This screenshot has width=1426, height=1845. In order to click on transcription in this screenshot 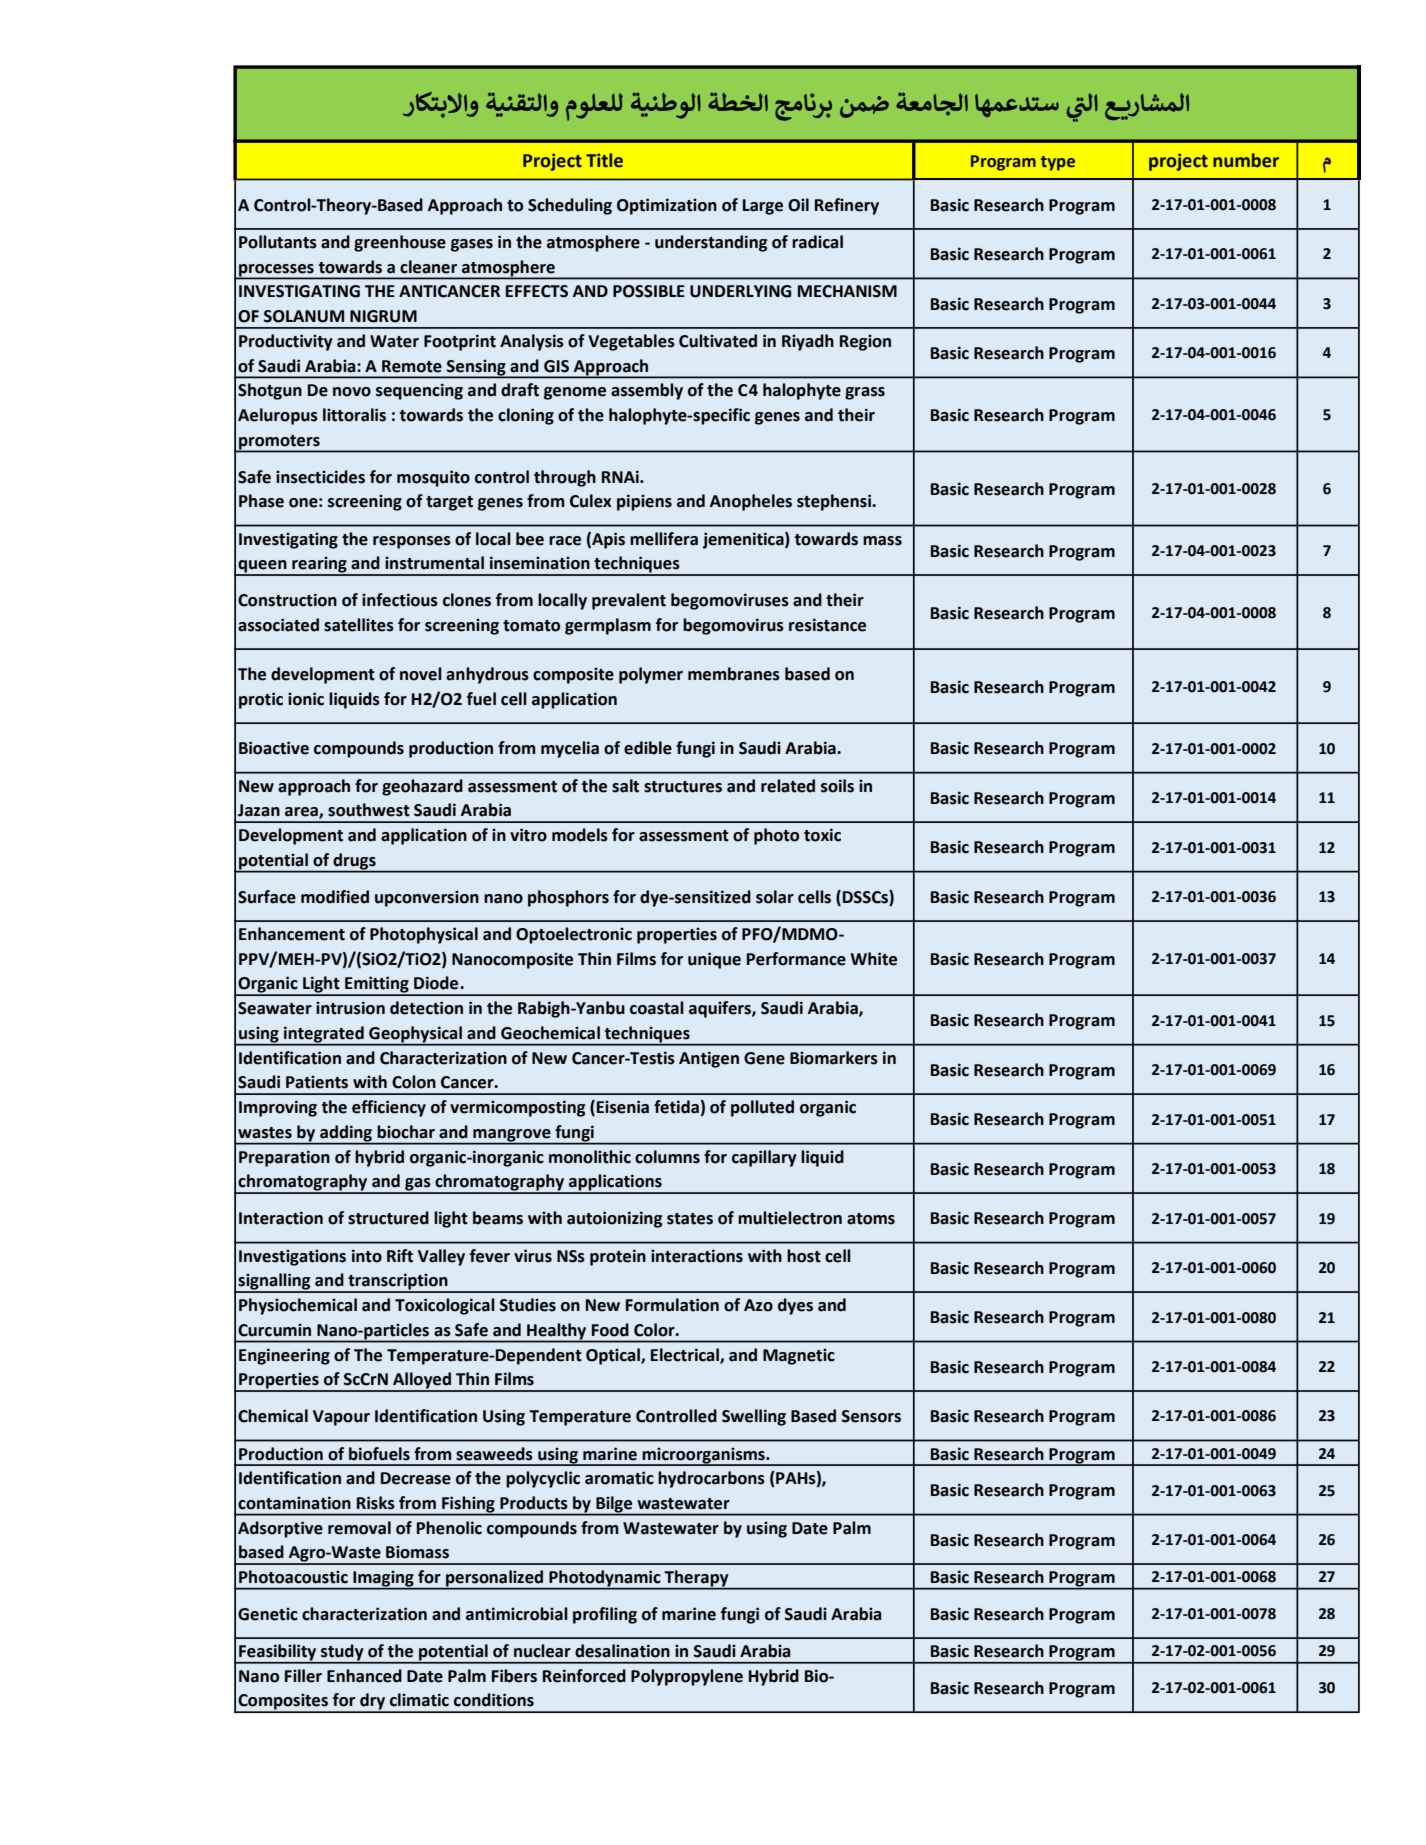, I will do `click(398, 1282)`.
